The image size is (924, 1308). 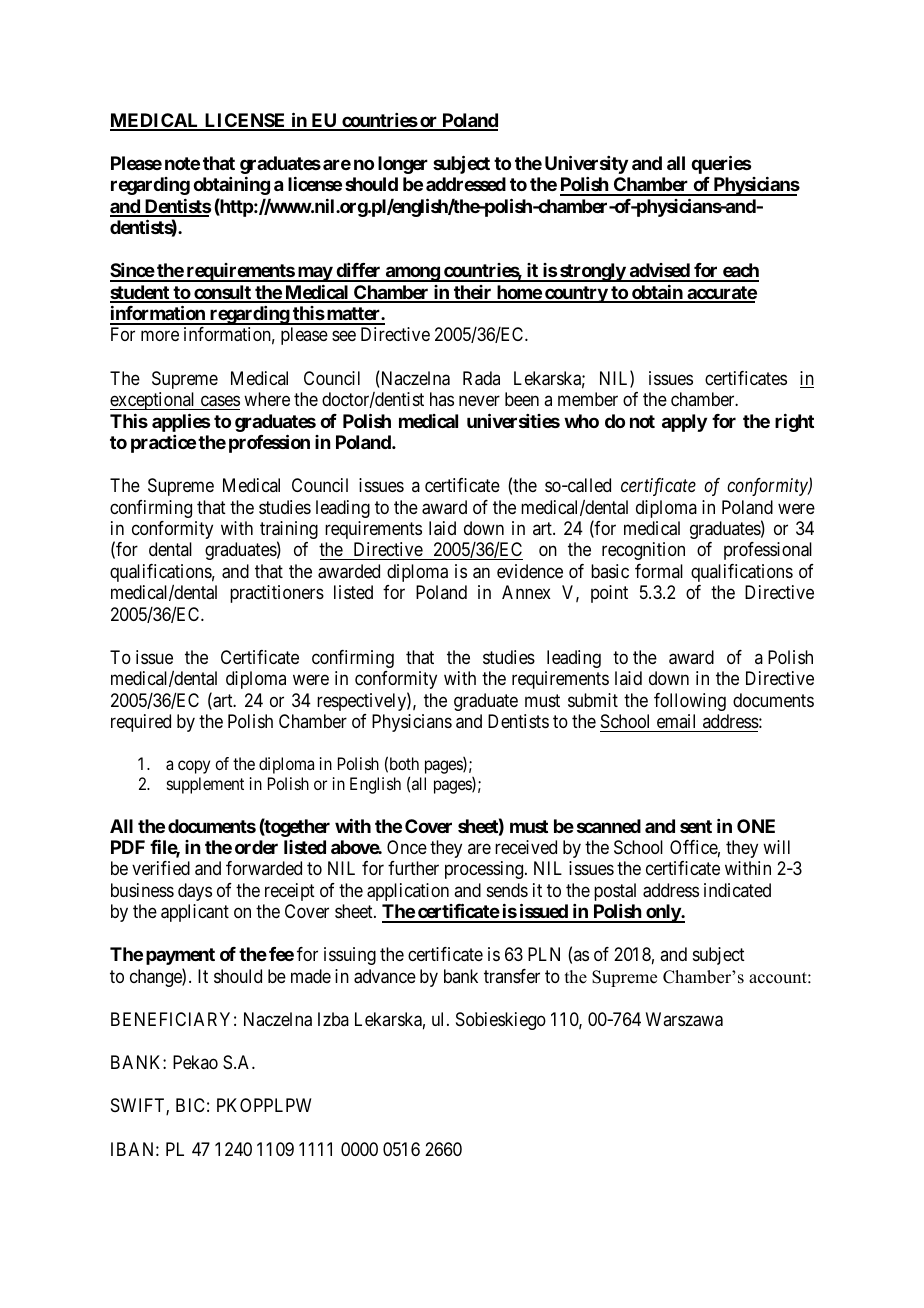 I want to click on payment, so click(x=180, y=956).
